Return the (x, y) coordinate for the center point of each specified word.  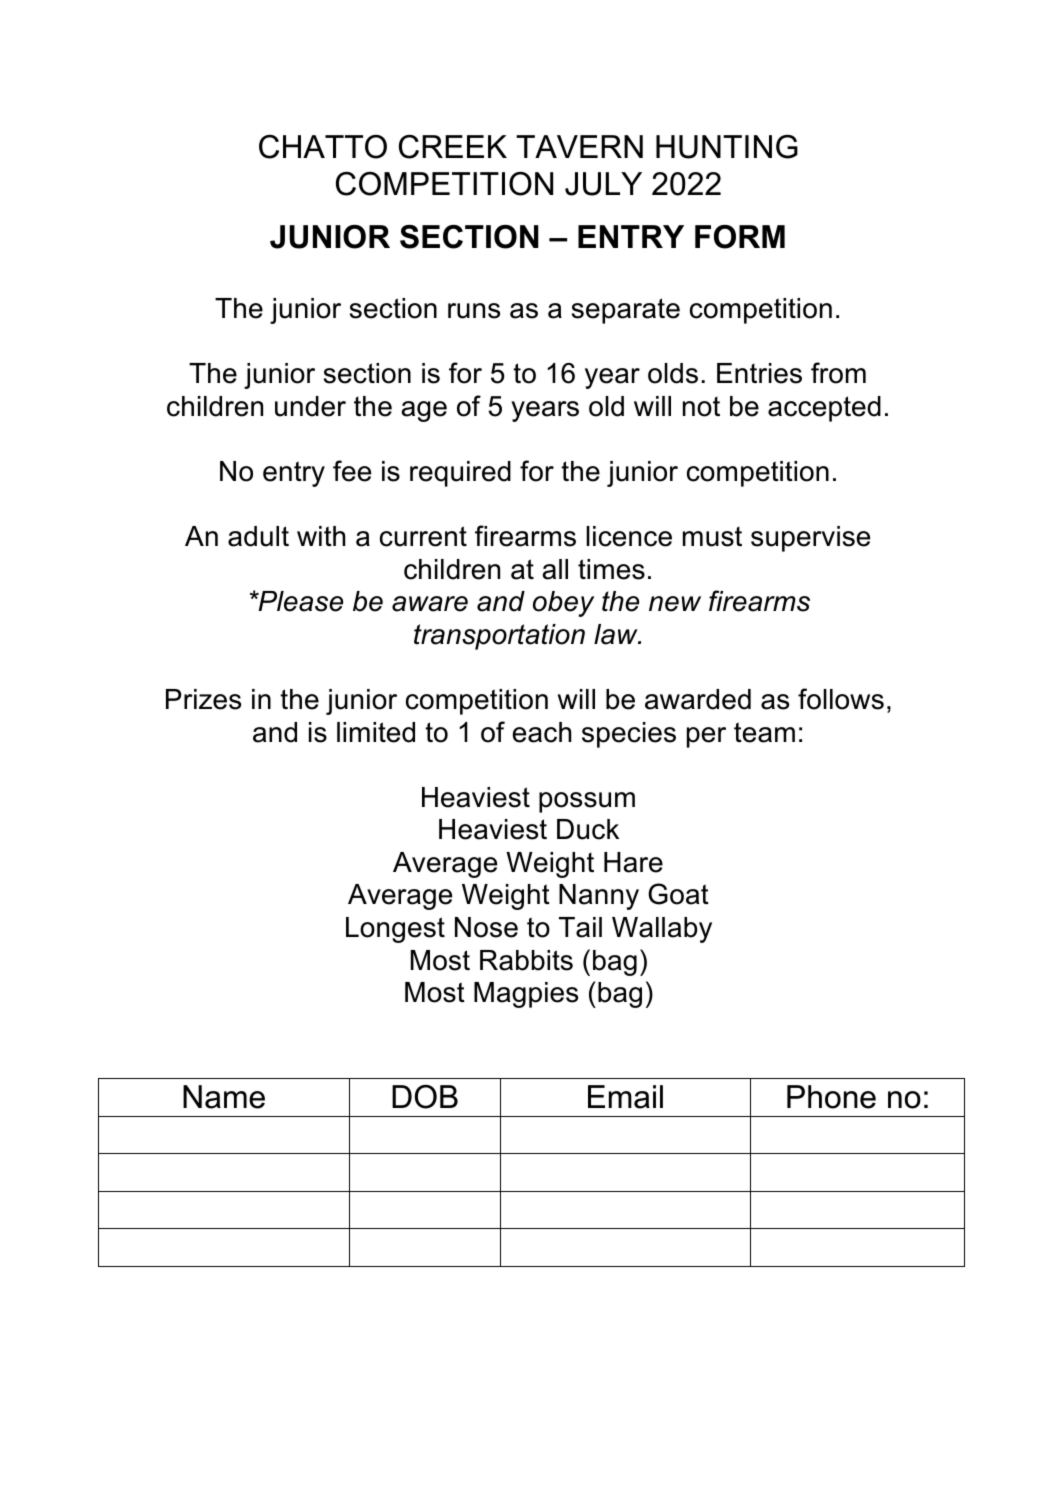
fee (352, 471)
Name (224, 1097)
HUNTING (727, 147)
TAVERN (579, 146)
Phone (831, 1097)
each (541, 732)
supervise (810, 539)
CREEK (453, 147)
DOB (425, 1096)
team (764, 732)
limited (376, 732)
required (460, 474)
